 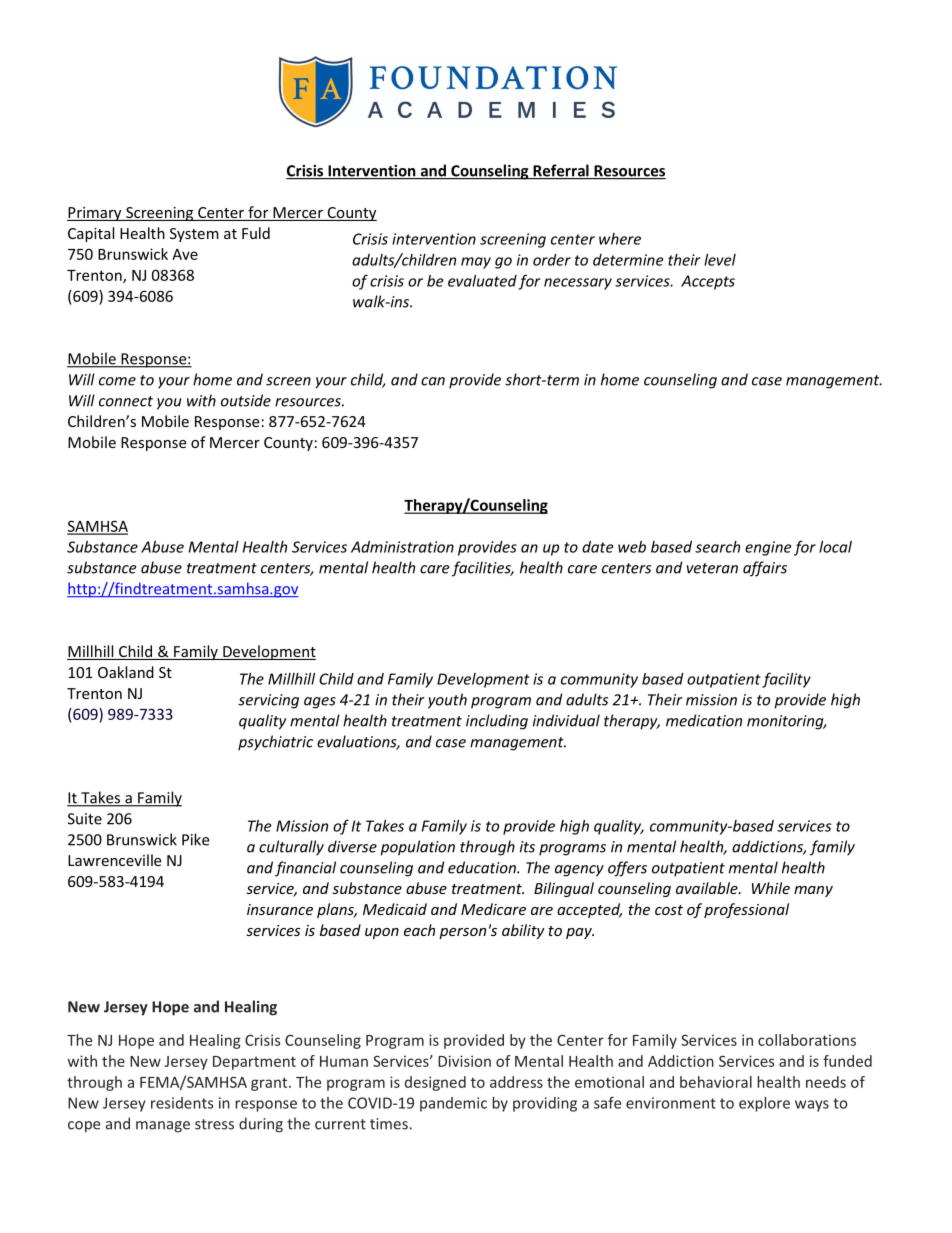 What do you see at coordinates (182, 1103) in the screenshot?
I see `residents` at bounding box center [182, 1103].
